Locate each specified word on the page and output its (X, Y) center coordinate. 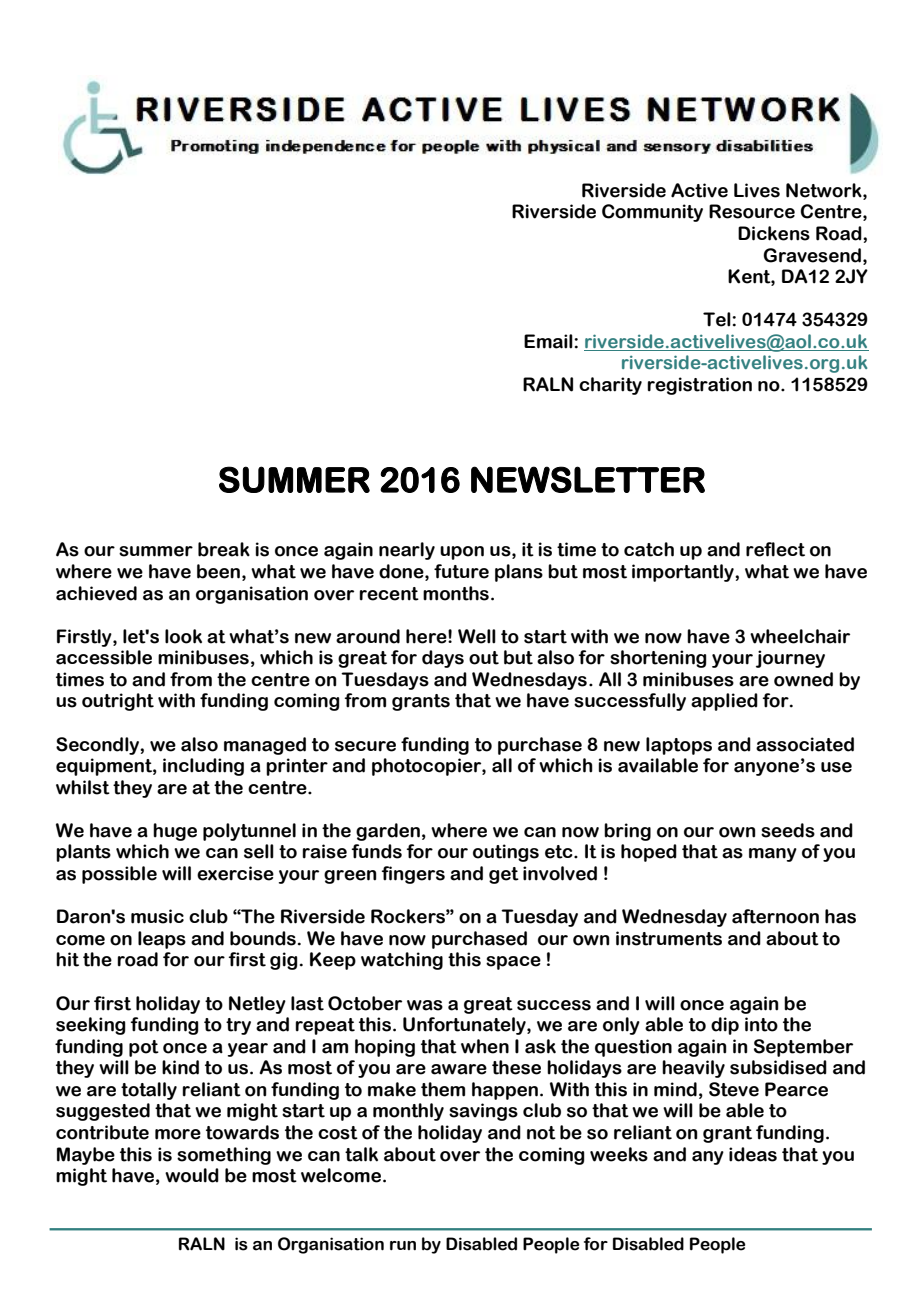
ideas (753, 1154)
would (192, 1175)
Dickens (774, 233)
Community (652, 213)
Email (549, 341)
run (403, 1246)
